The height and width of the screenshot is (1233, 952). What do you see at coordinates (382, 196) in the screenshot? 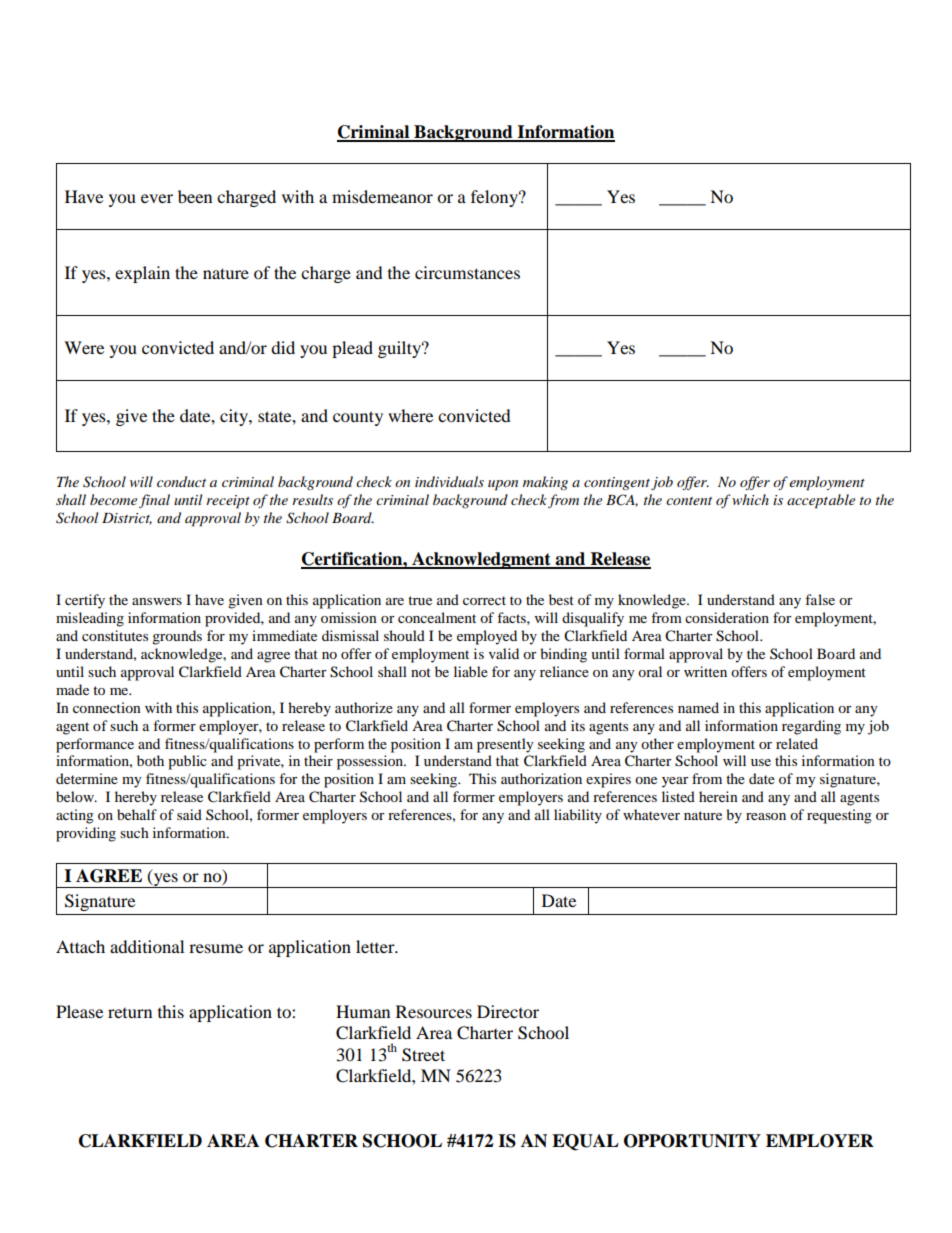
I see `misdemeanor` at bounding box center [382, 196].
